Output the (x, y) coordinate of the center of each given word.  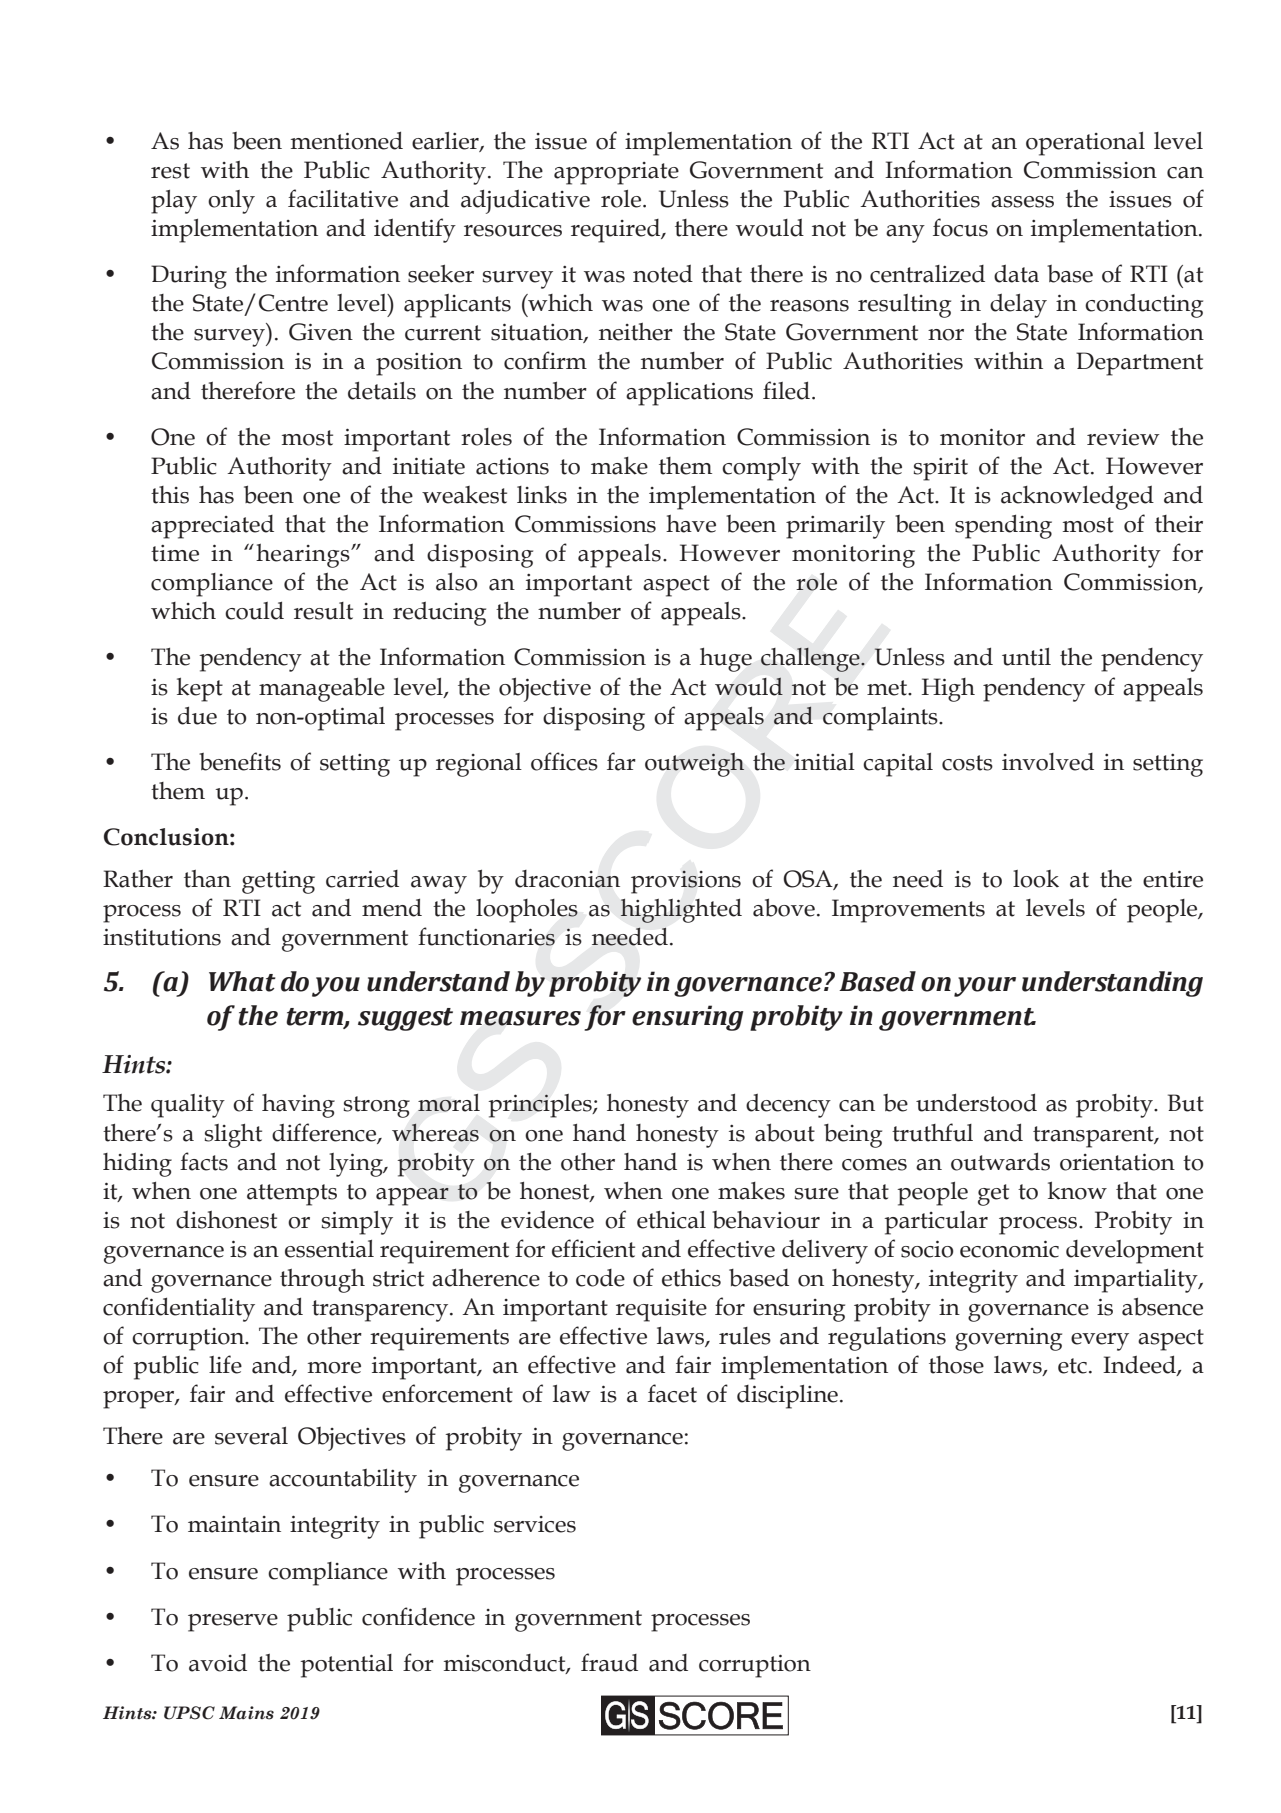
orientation (1117, 1162)
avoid (218, 1663)
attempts (292, 1195)
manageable (322, 689)
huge (726, 660)
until (1026, 657)
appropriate (616, 173)
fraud (609, 1662)
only (231, 202)
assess (1022, 202)
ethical (671, 1220)
